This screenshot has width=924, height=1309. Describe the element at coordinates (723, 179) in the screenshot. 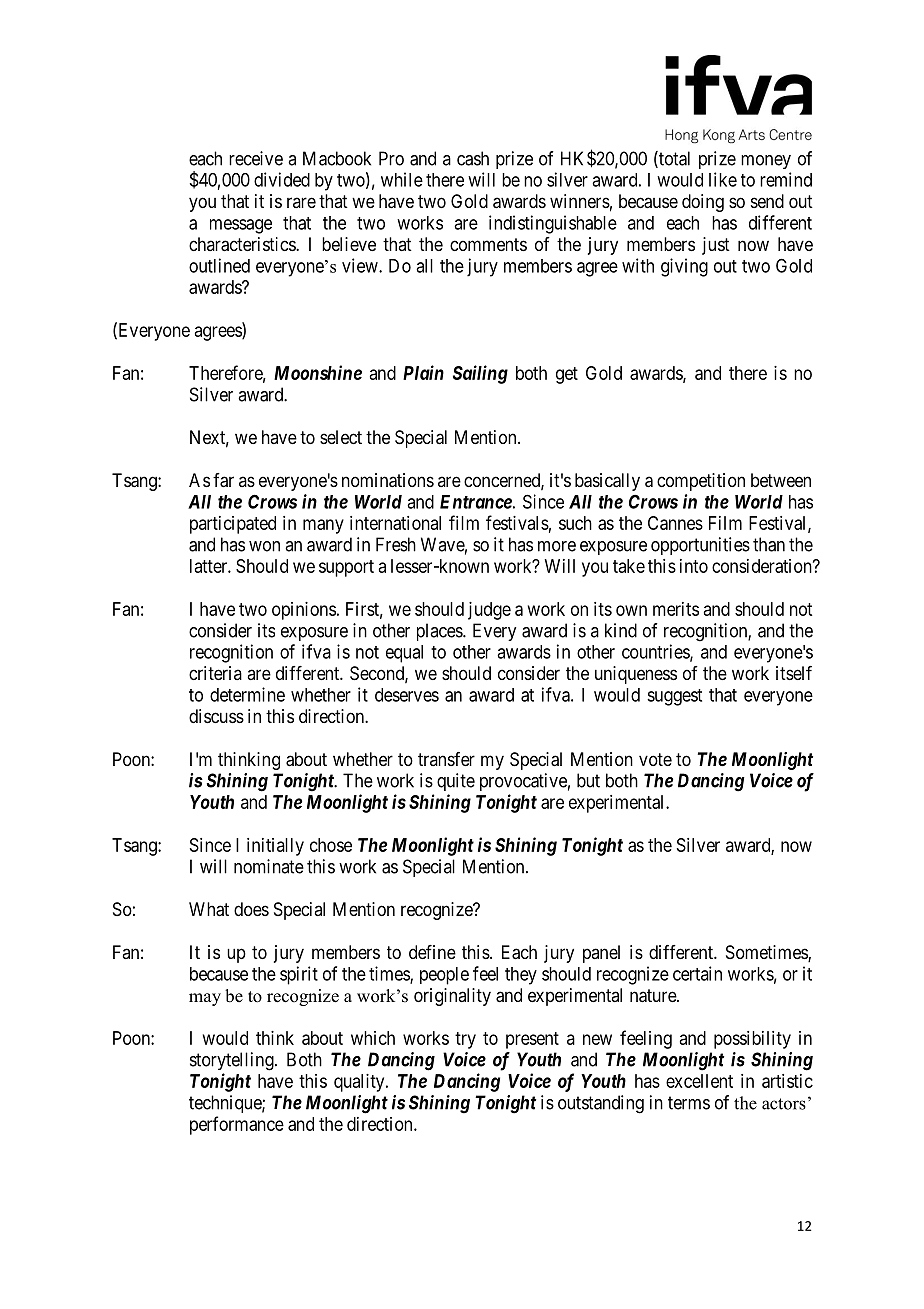

I see `like` at that location.
